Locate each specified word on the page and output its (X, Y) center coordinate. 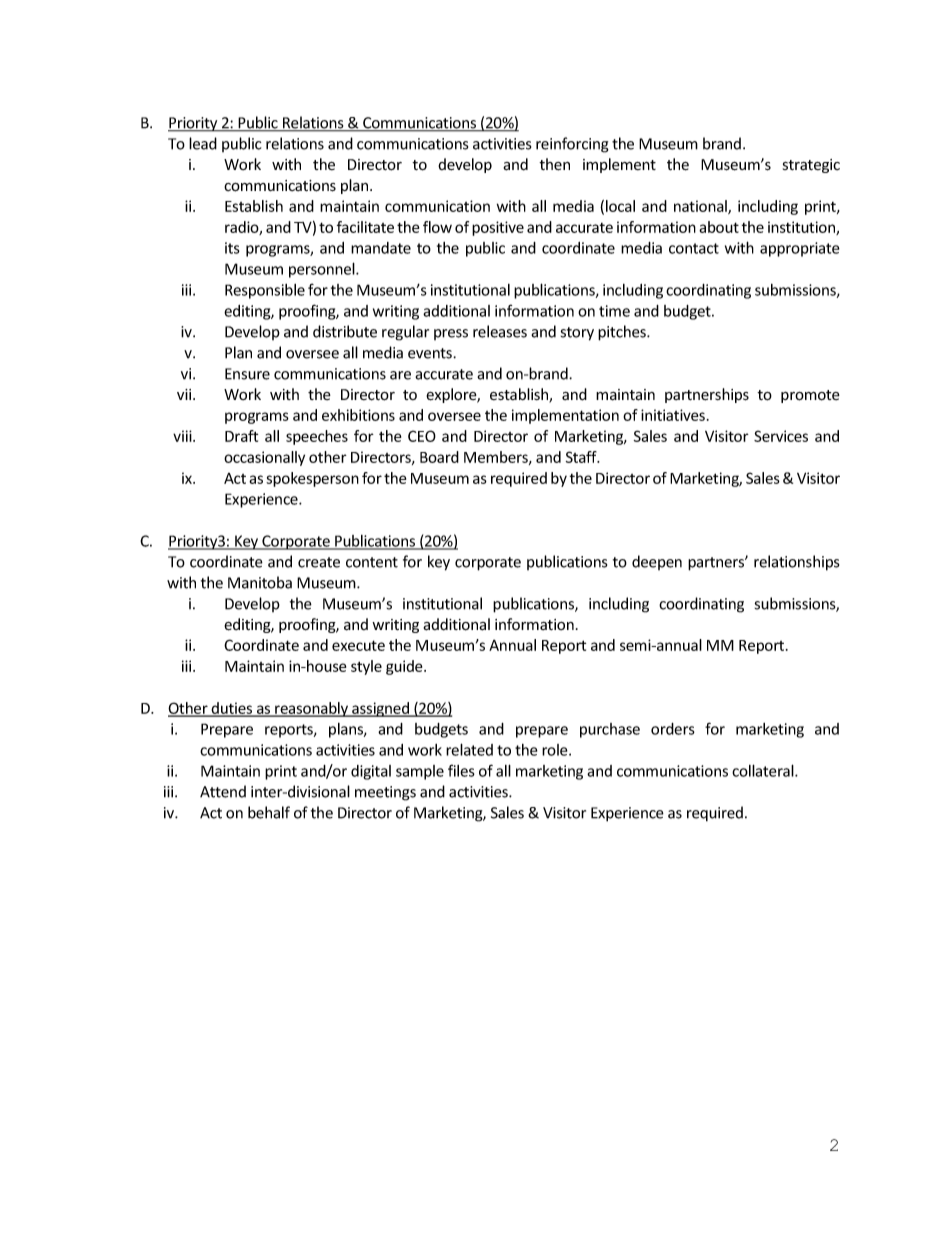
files (461, 770)
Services (781, 436)
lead (203, 143)
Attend (223, 791)
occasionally (264, 458)
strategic (811, 166)
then (554, 164)
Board (439, 457)
